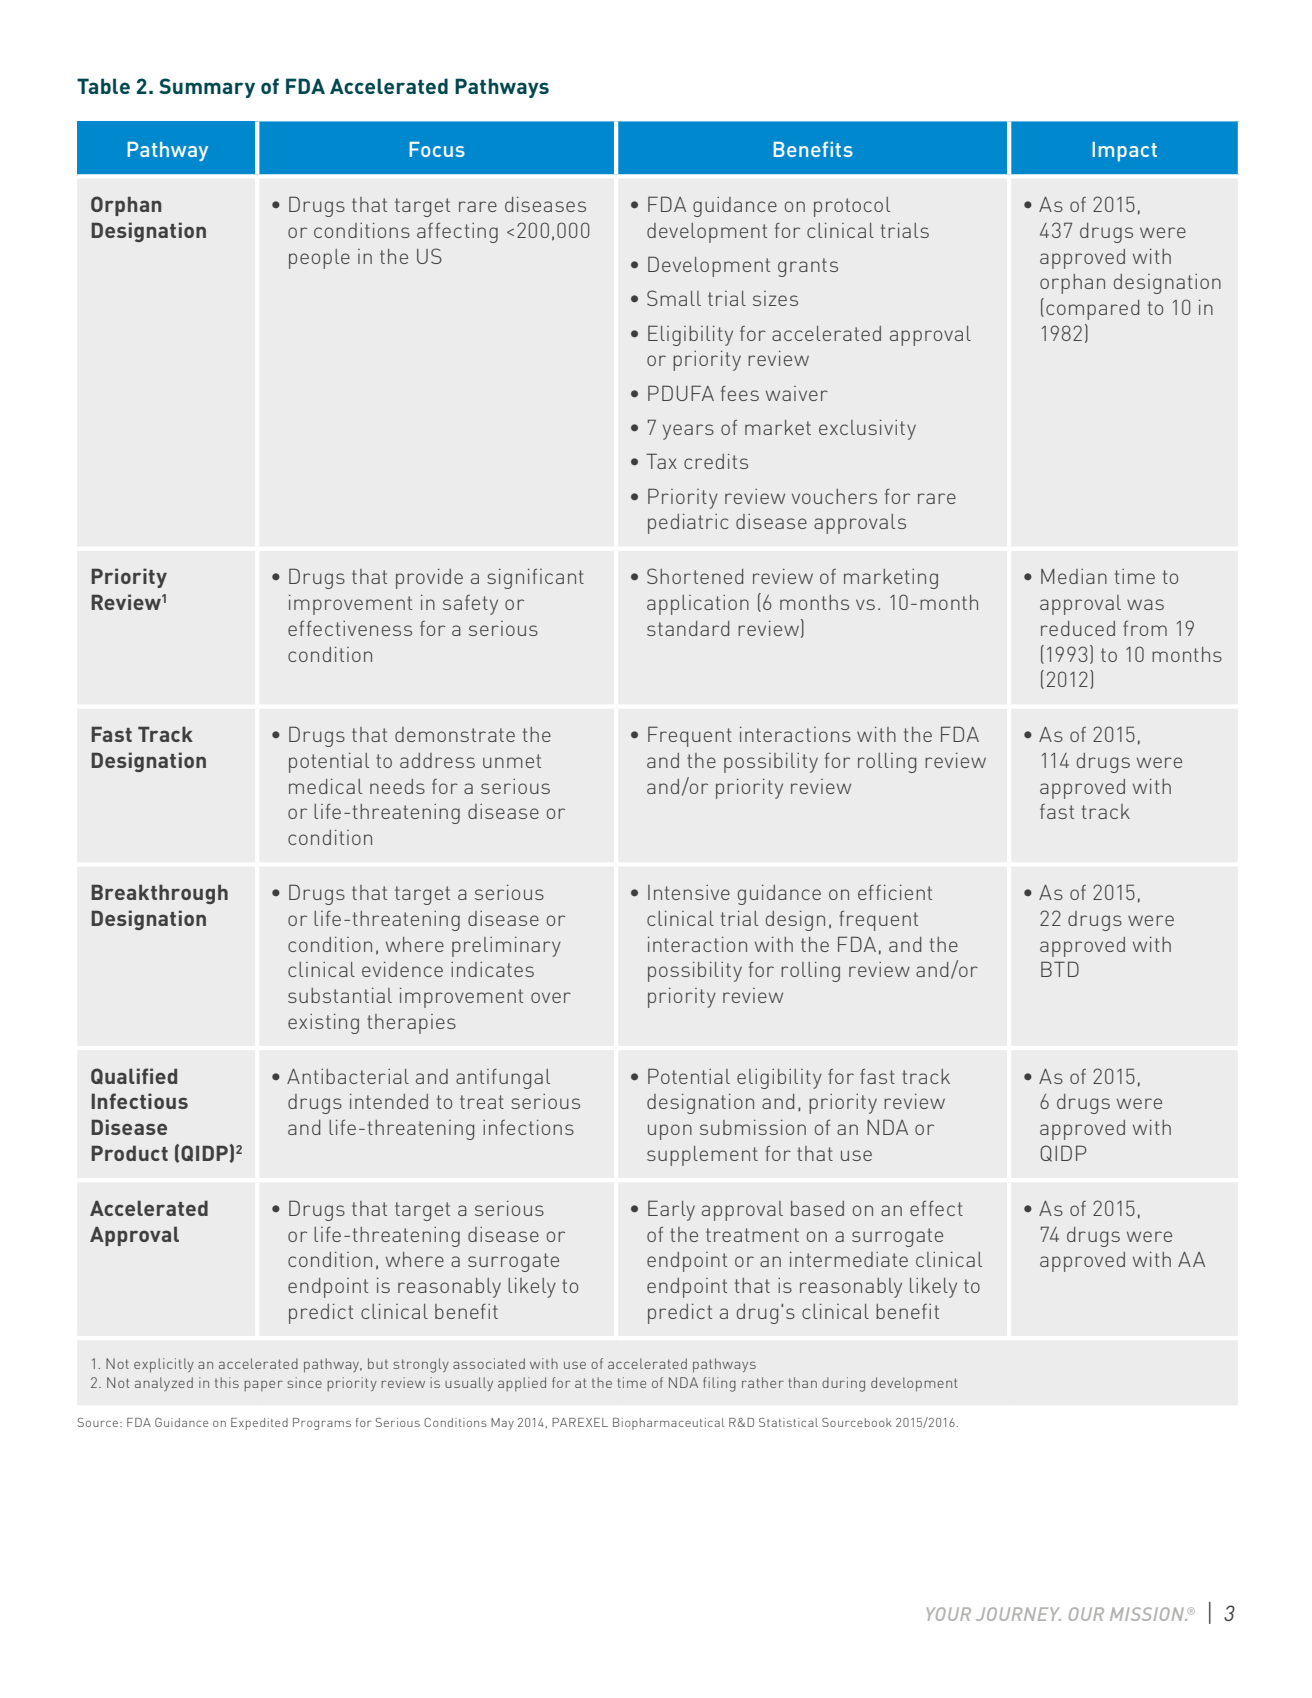 The height and width of the image is (1698, 1312). Describe the element at coordinates (1124, 152) in the image. I see `Impact` at that location.
